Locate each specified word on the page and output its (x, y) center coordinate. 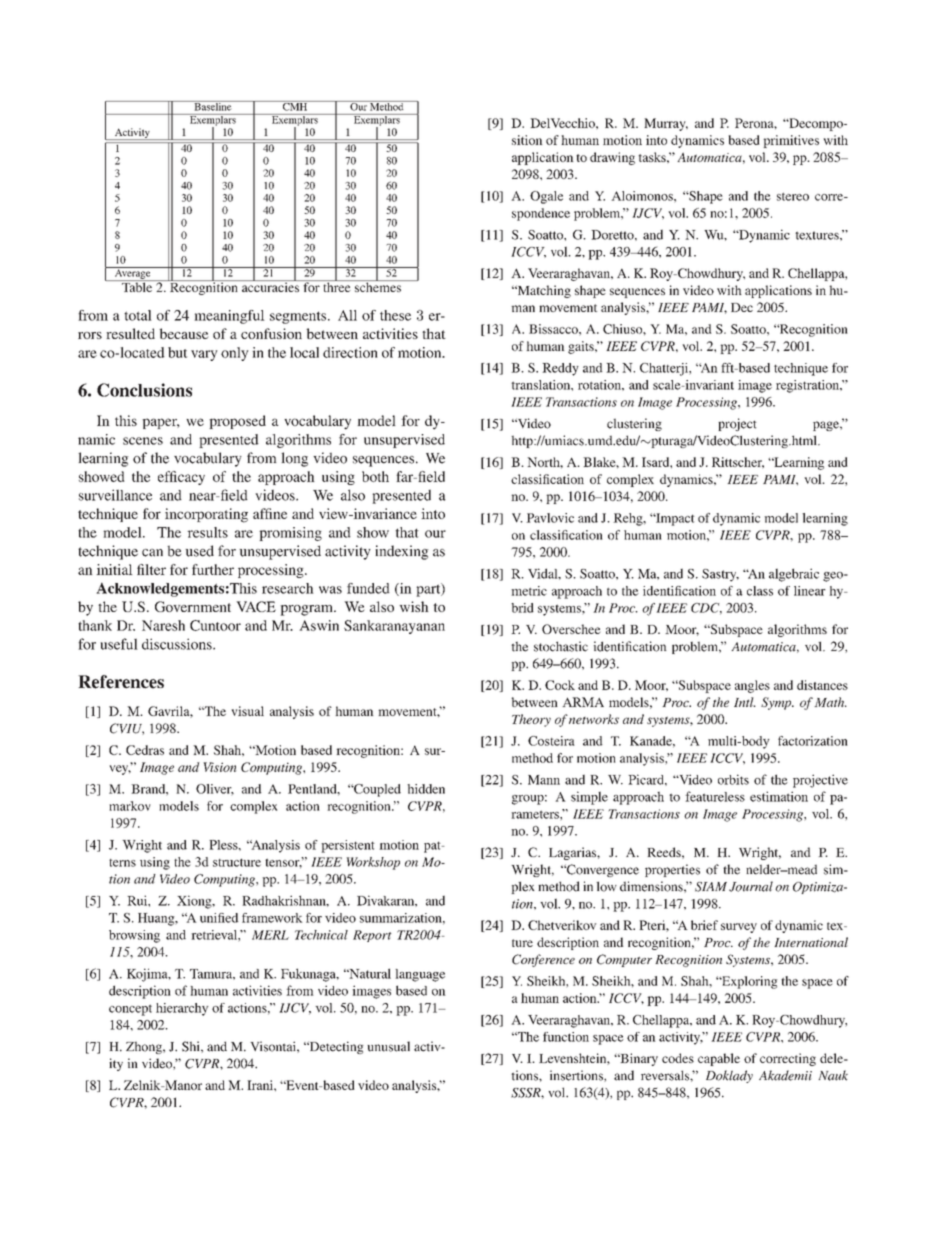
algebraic (794, 575)
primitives (791, 141)
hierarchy (182, 1009)
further (213, 569)
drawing (612, 158)
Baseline (213, 106)
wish (414, 606)
